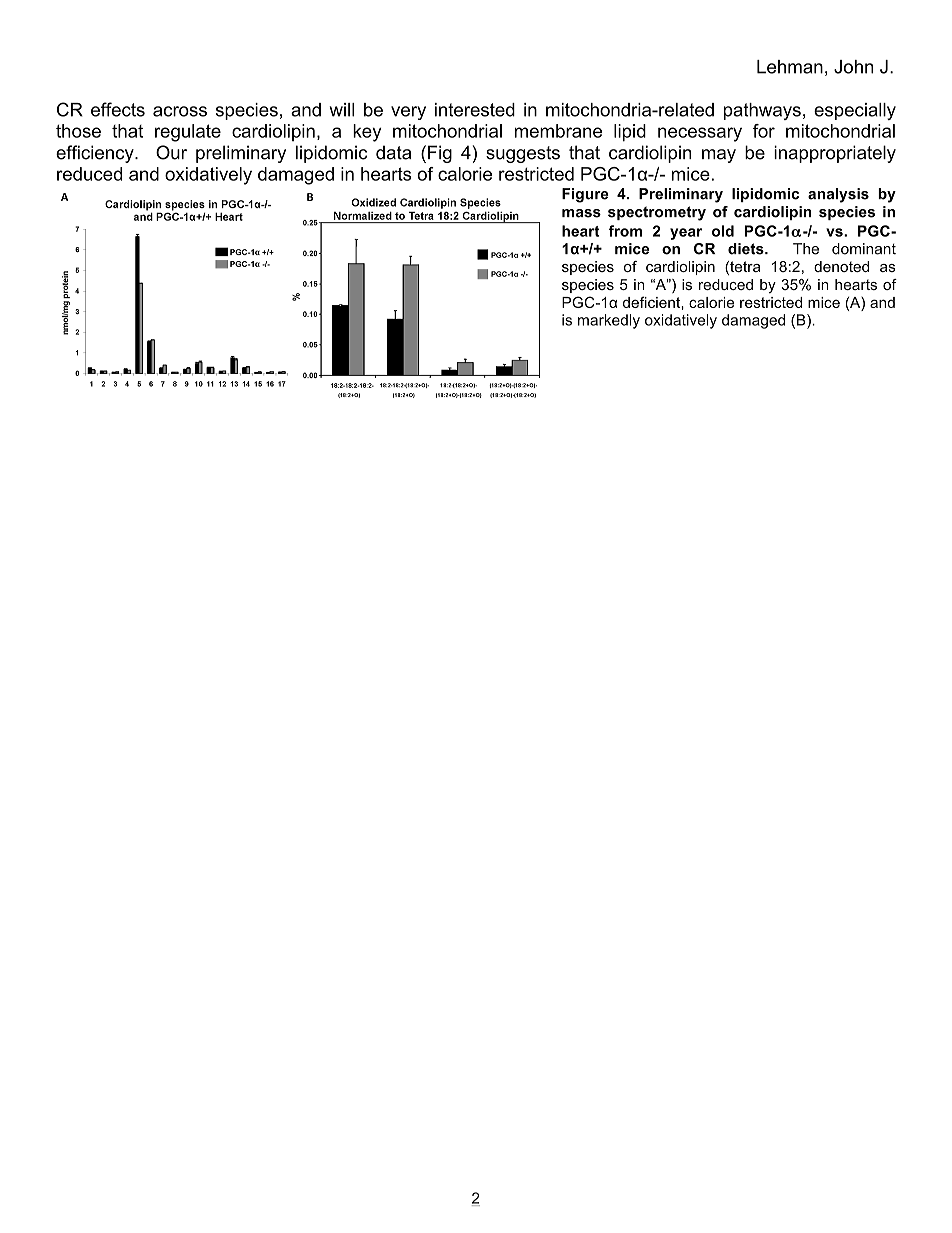 This screenshot has height=1233, width=952. Describe the element at coordinates (609, 321) in the screenshot. I see `markedly` at that location.
